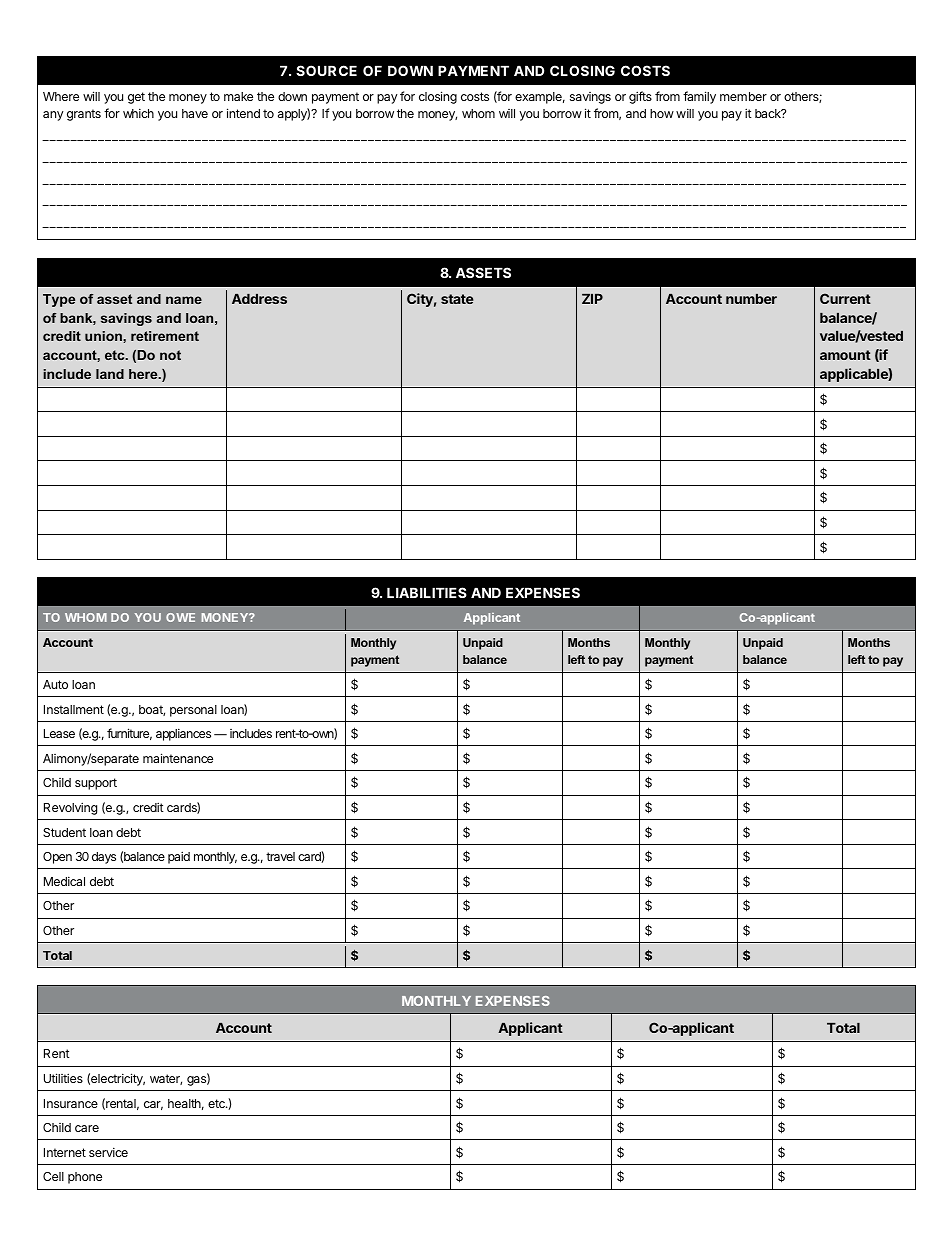  Describe the element at coordinates (108, 1152) in the screenshot. I see `service` at that location.
